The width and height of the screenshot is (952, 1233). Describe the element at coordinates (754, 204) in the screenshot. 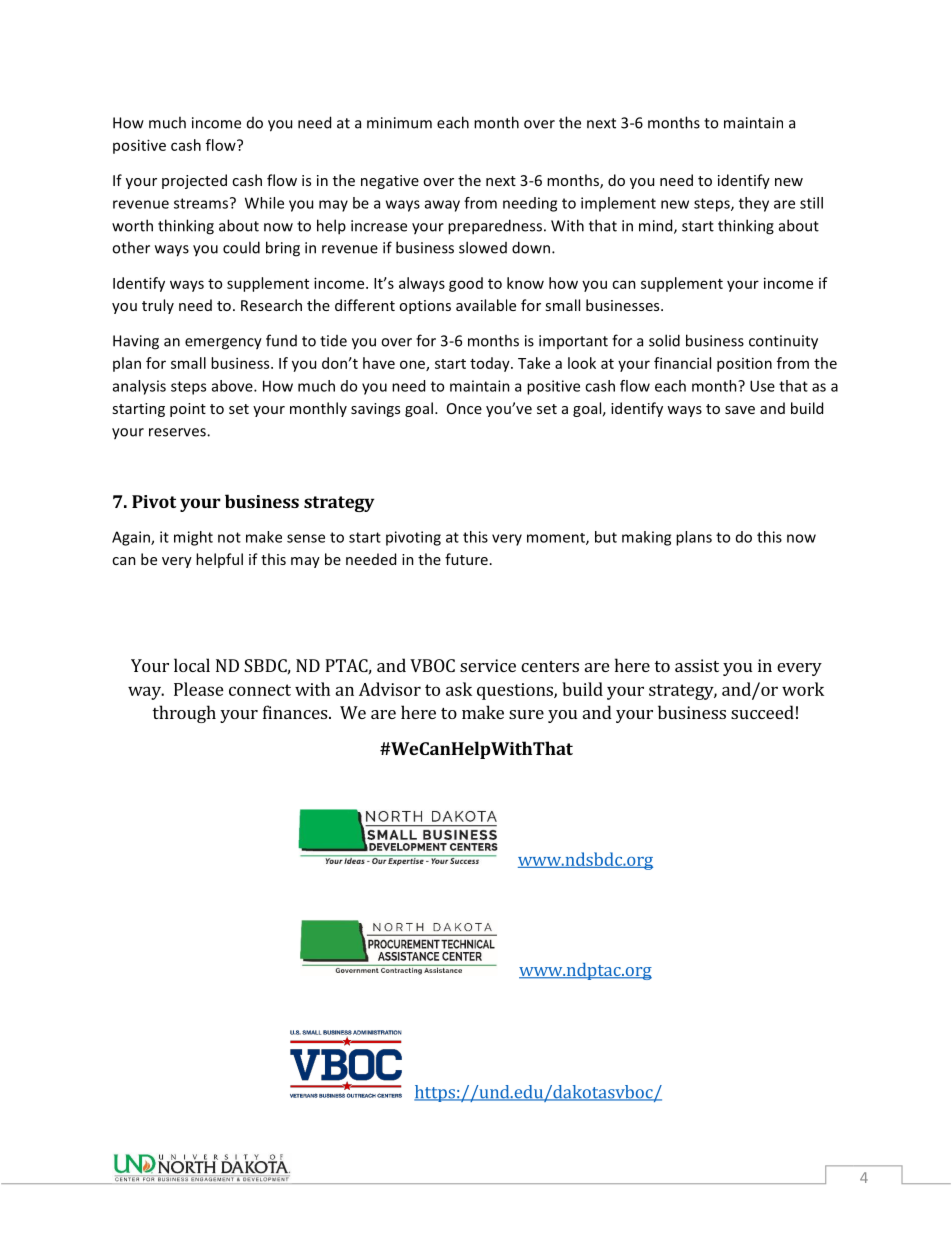

I see `they` at that location.
